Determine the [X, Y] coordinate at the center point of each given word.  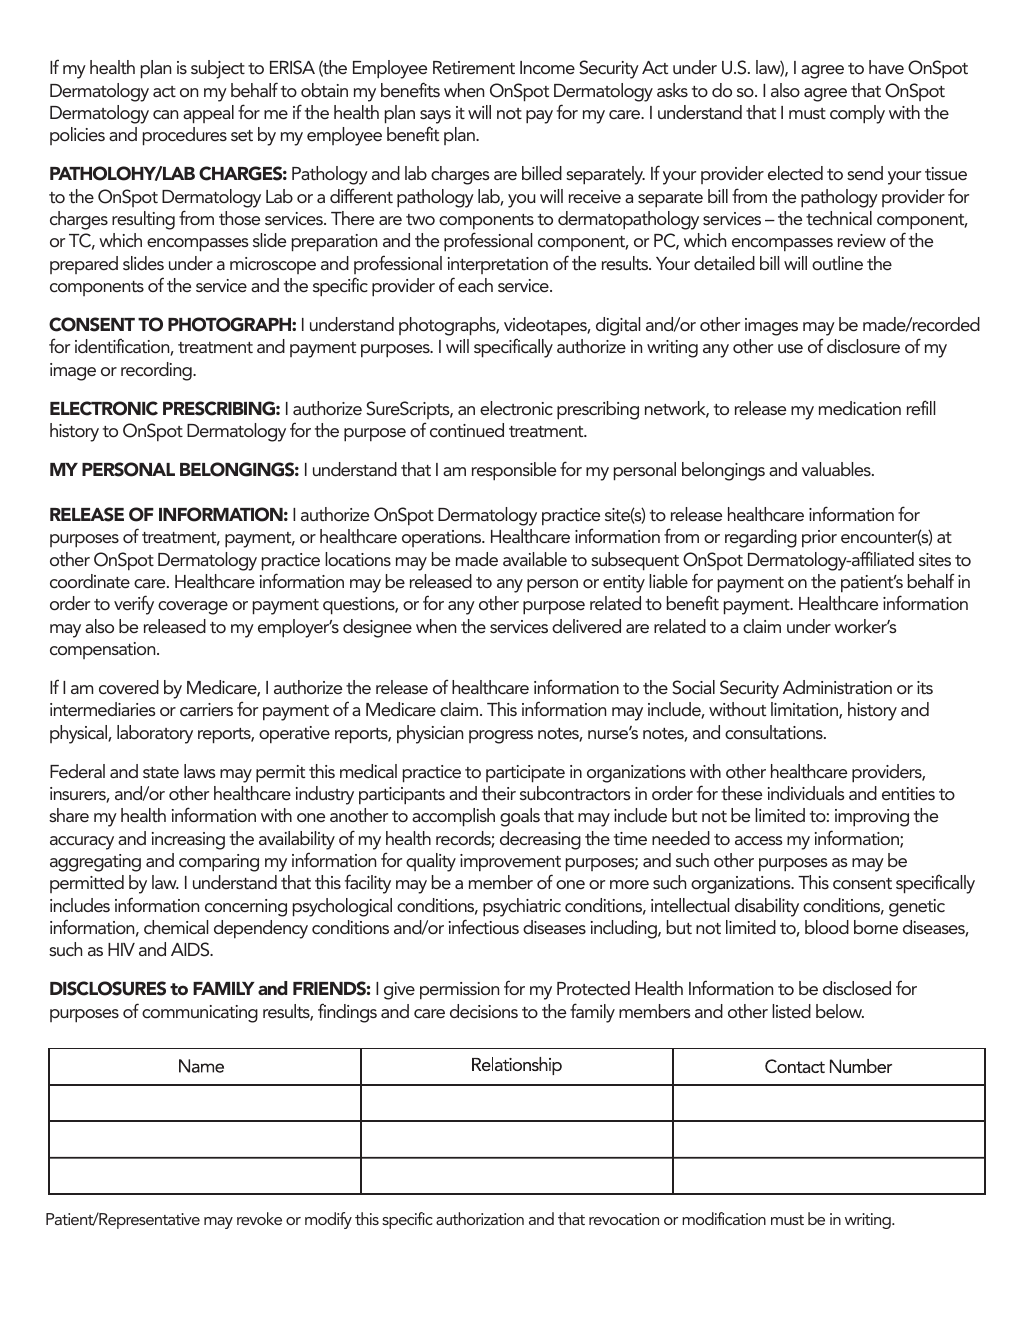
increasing [188, 841]
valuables [837, 469]
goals [520, 817]
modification [724, 1218]
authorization [480, 1218]
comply [857, 114]
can [165, 114]
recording [157, 371]
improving [872, 818]
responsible [514, 471]
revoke [259, 1218]
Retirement [474, 67]
